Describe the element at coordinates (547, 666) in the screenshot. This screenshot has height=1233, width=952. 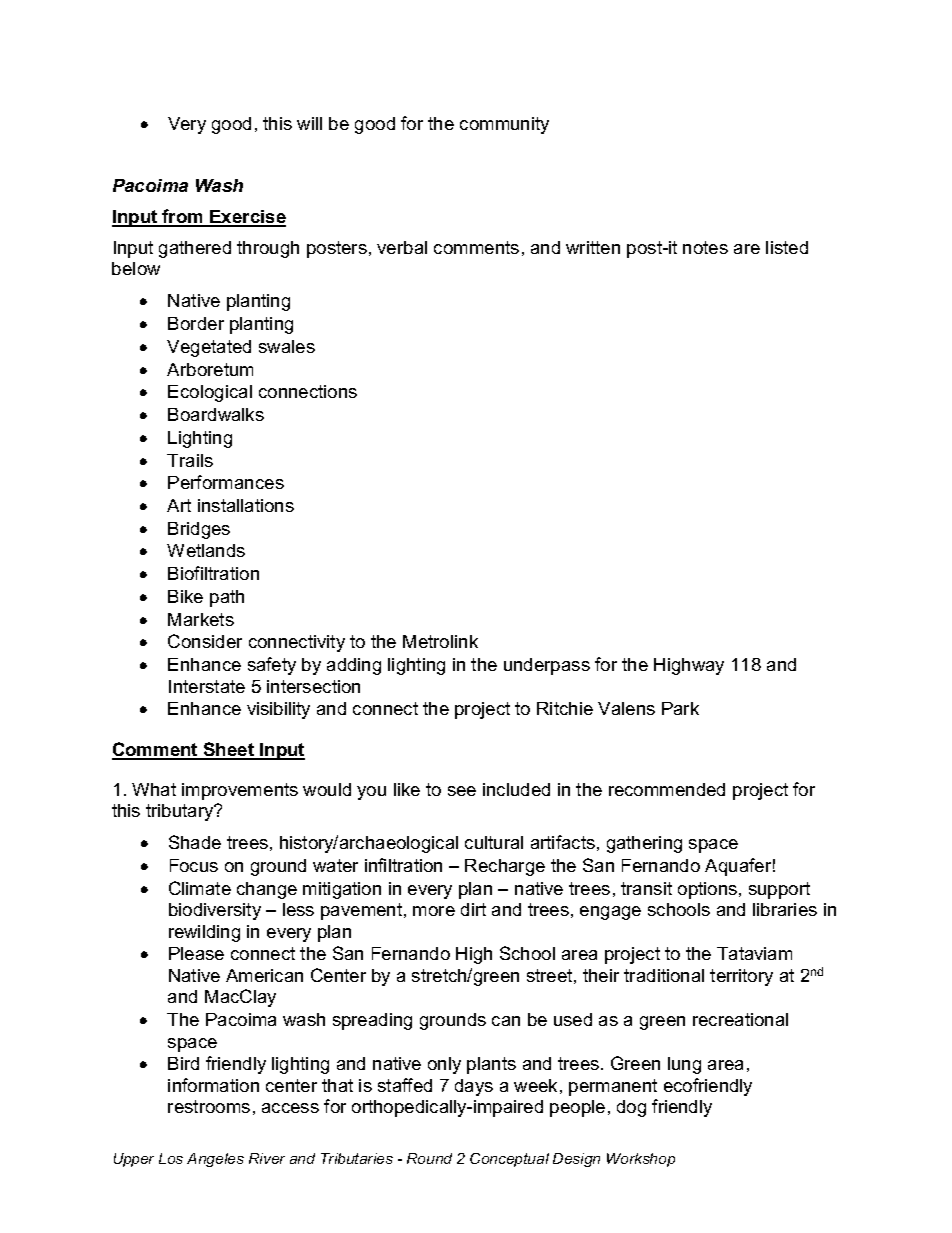
I see `underpass` at that location.
